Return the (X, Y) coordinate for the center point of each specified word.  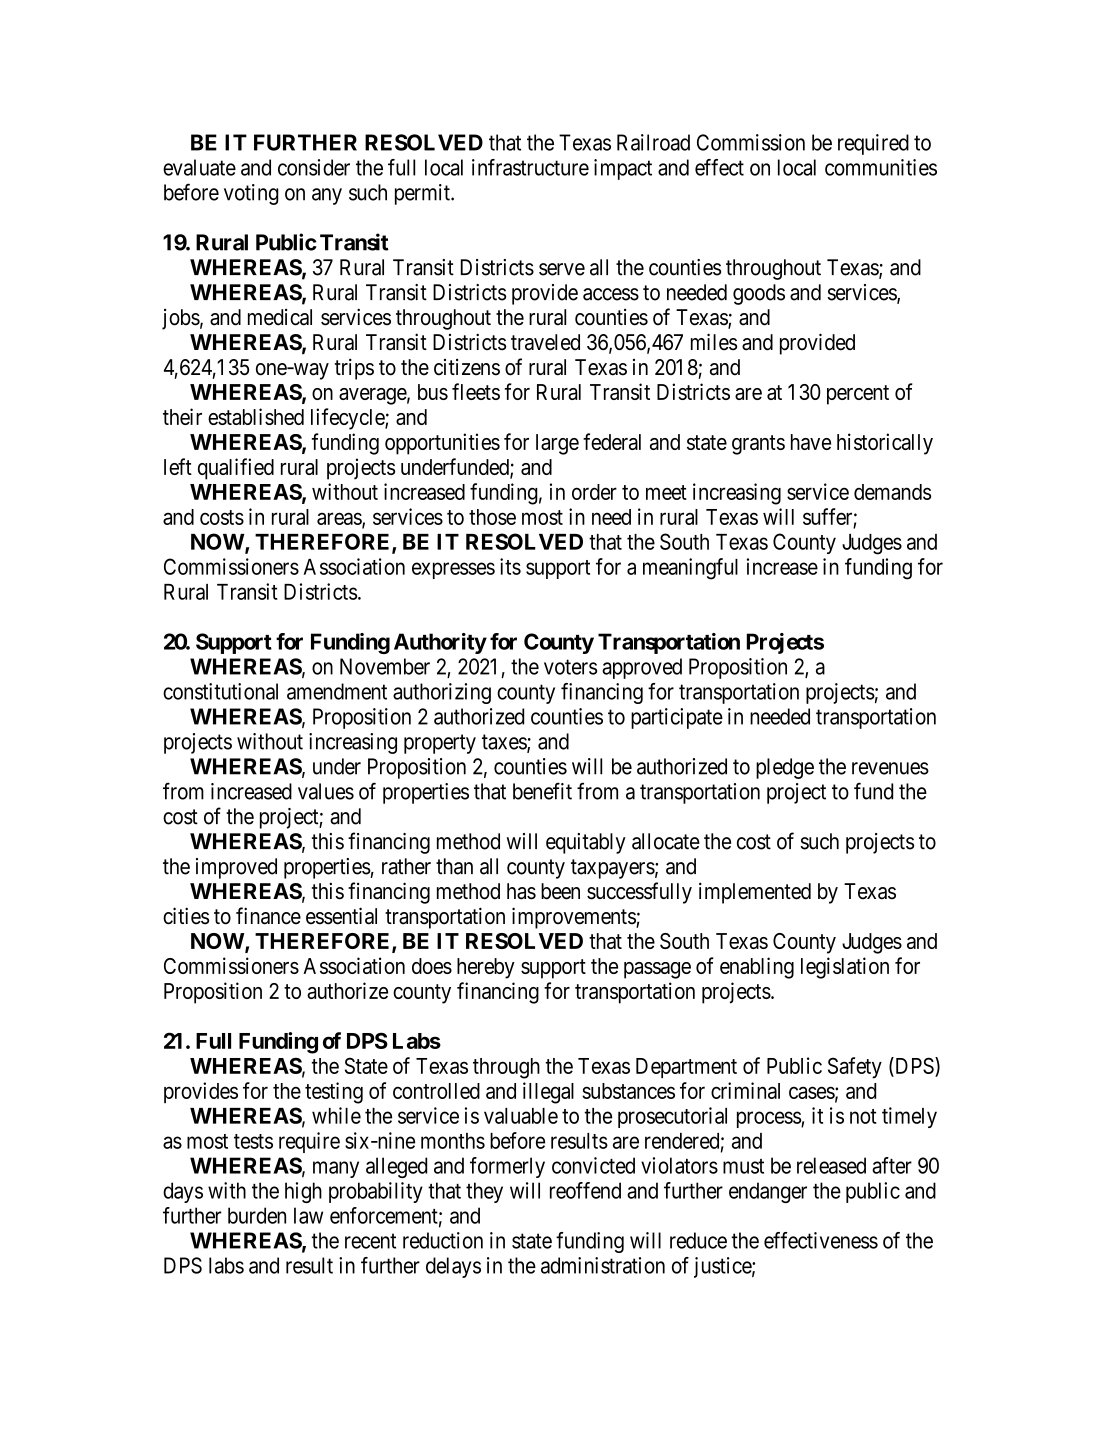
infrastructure (530, 167)
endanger (768, 1192)
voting (251, 194)
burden (257, 1215)
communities (881, 167)
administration (603, 1265)
